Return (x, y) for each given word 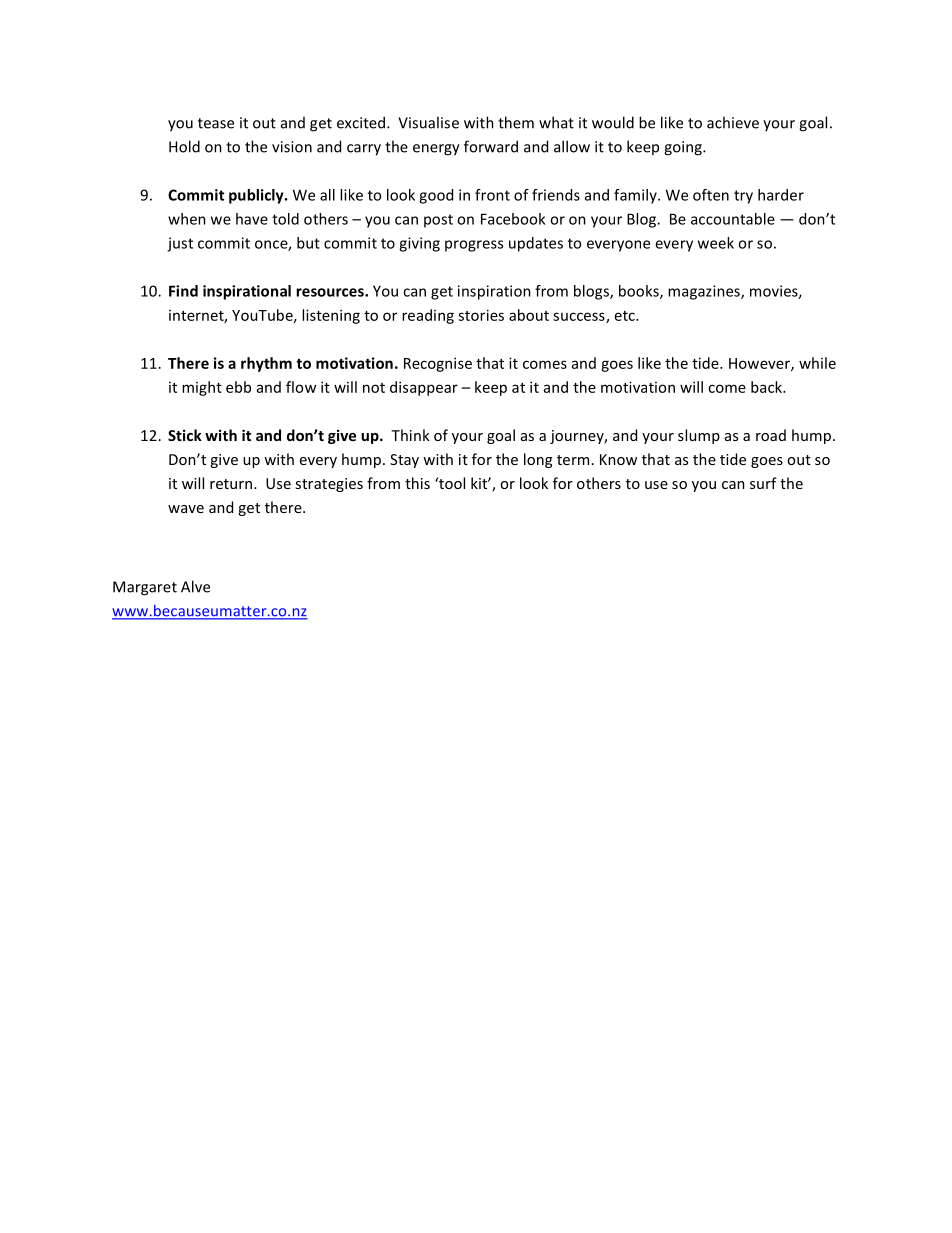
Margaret (145, 588)
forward (491, 146)
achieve (733, 122)
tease (216, 123)
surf (763, 483)
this (417, 483)
